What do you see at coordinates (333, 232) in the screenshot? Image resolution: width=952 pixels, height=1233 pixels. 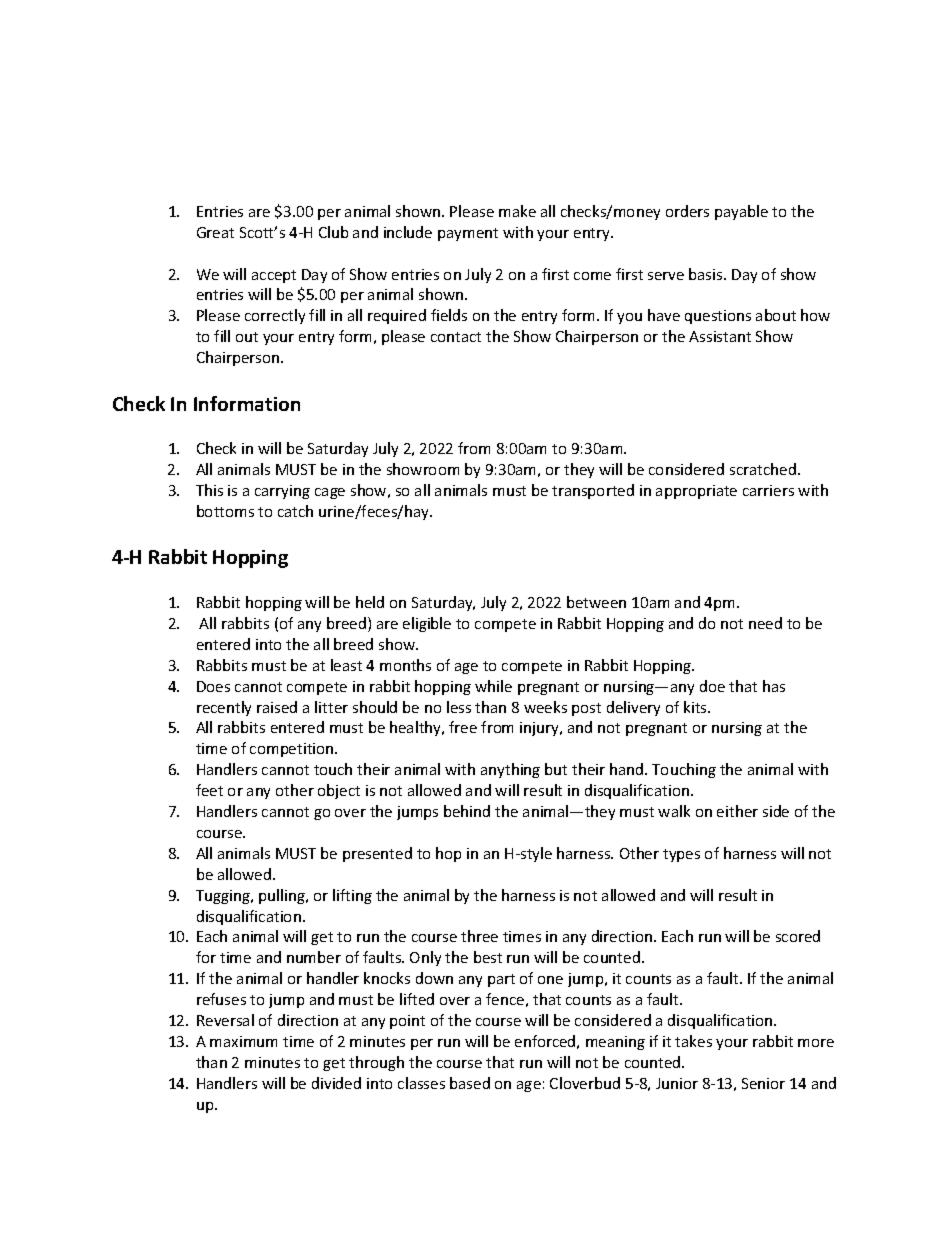 I see `Club` at bounding box center [333, 232].
